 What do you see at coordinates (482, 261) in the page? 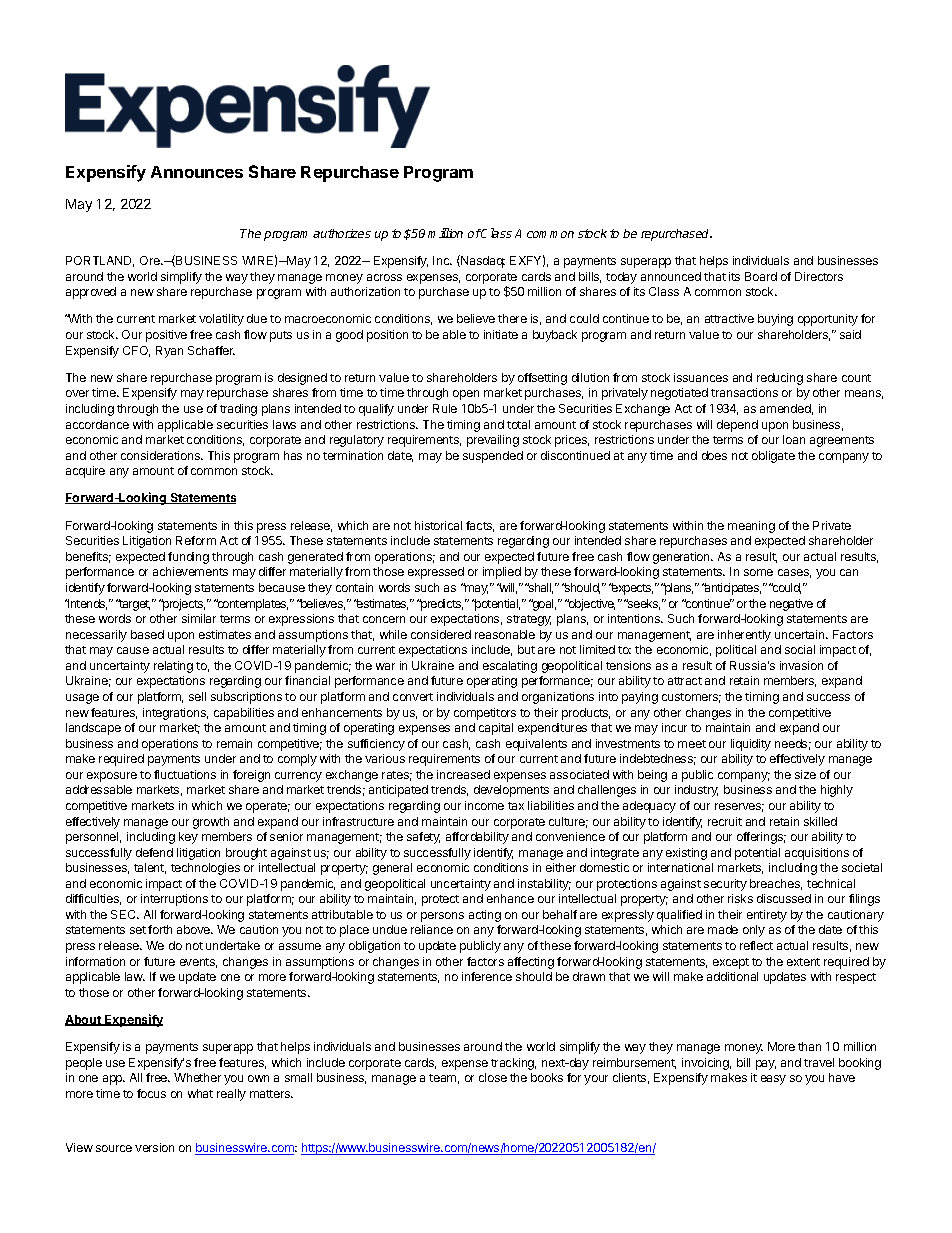
I see `Nasdaq` at bounding box center [482, 261].
